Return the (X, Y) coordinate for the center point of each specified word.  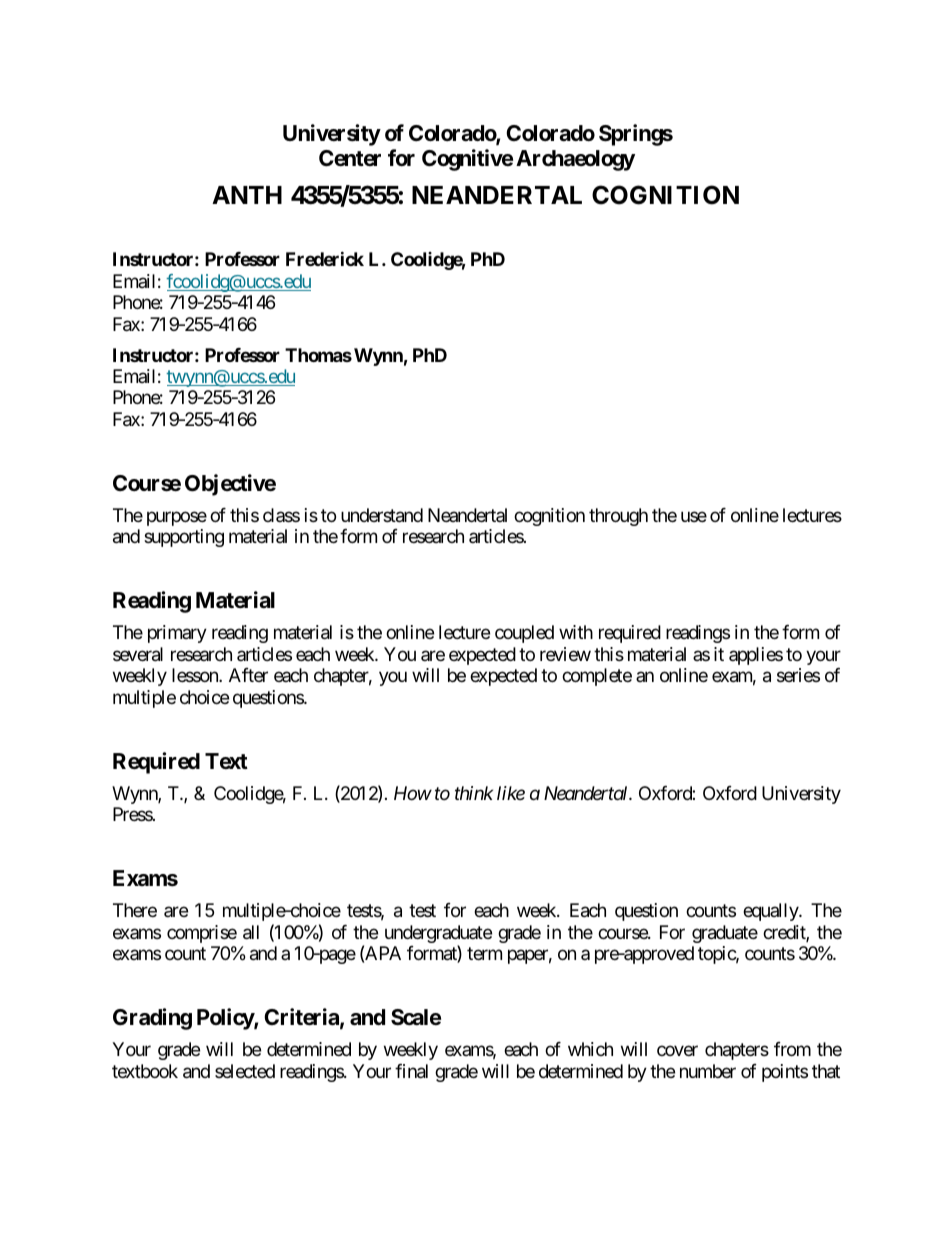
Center (350, 158)
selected (245, 1071)
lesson (196, 675)
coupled (524, 634)
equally (771, 912)
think (474, 793)
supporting (184, 538)
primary (177, 634)
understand (382, 515)
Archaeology (575, 160)
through (618, 517)
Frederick (325, 259)
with (576, 632)
